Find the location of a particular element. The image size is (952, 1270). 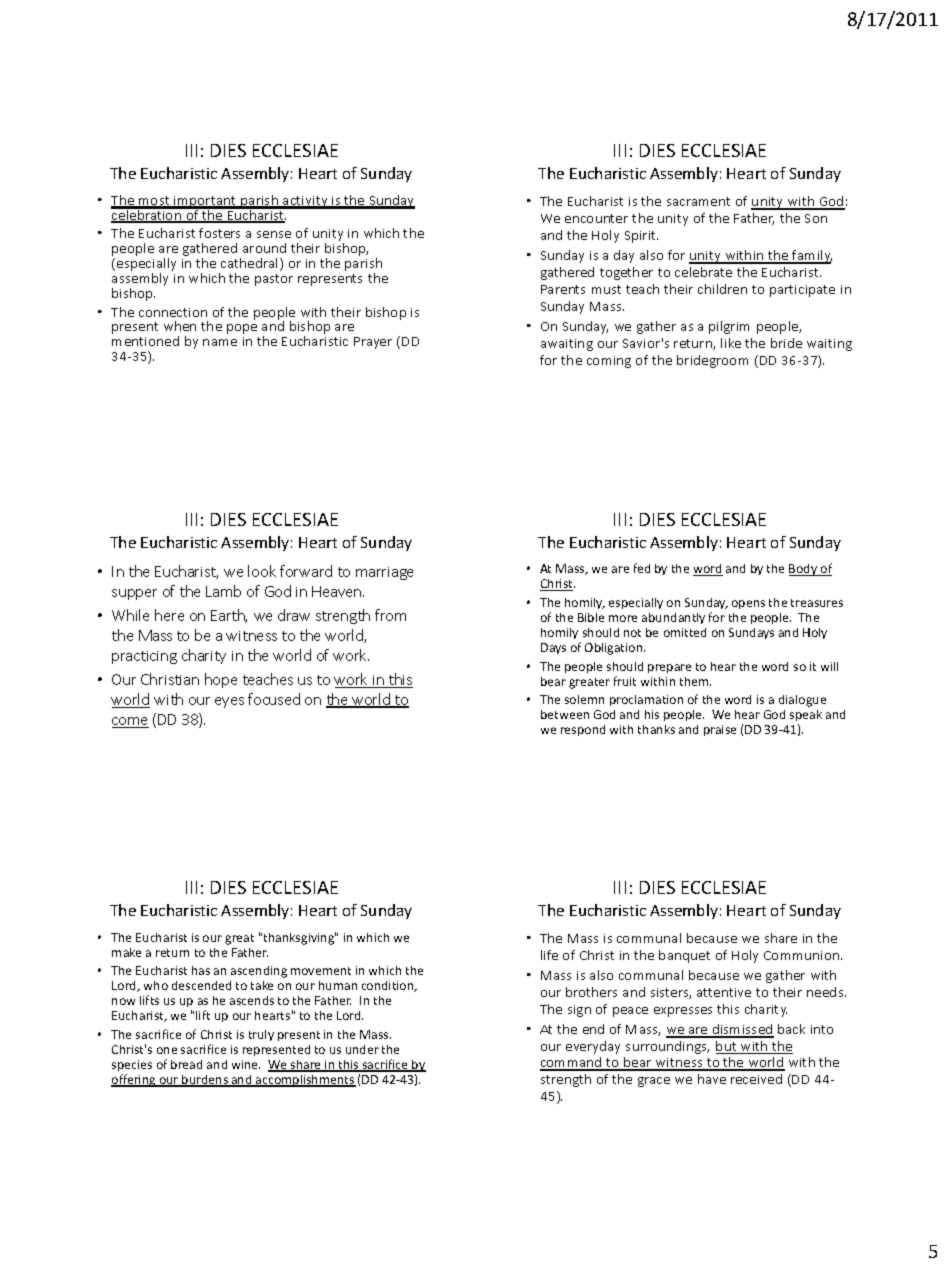

Lamb is located at coordinates (223, 591).
